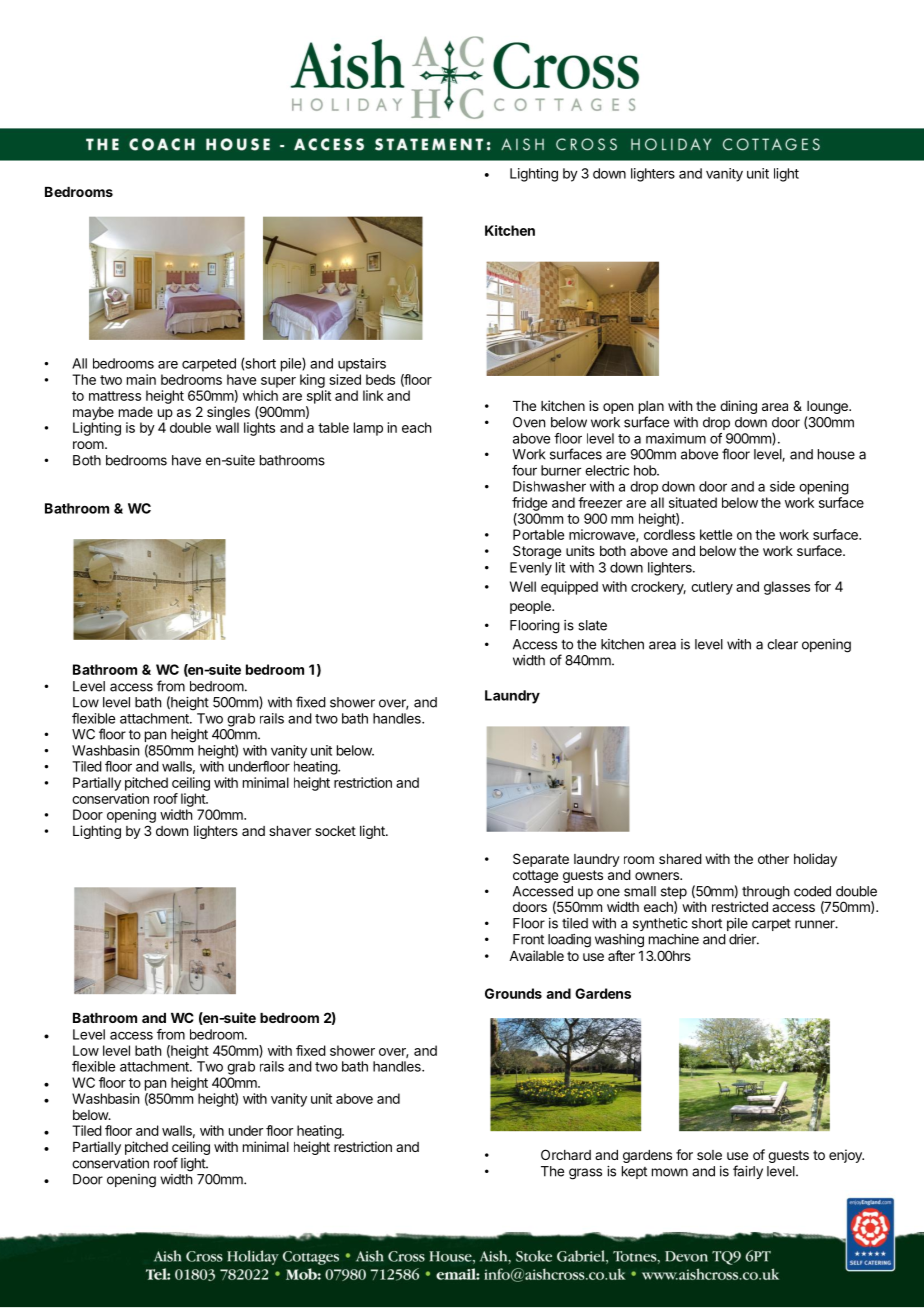  Describe the element at coordinates (141, 379) in the screenshot. I see `main` at that location.
